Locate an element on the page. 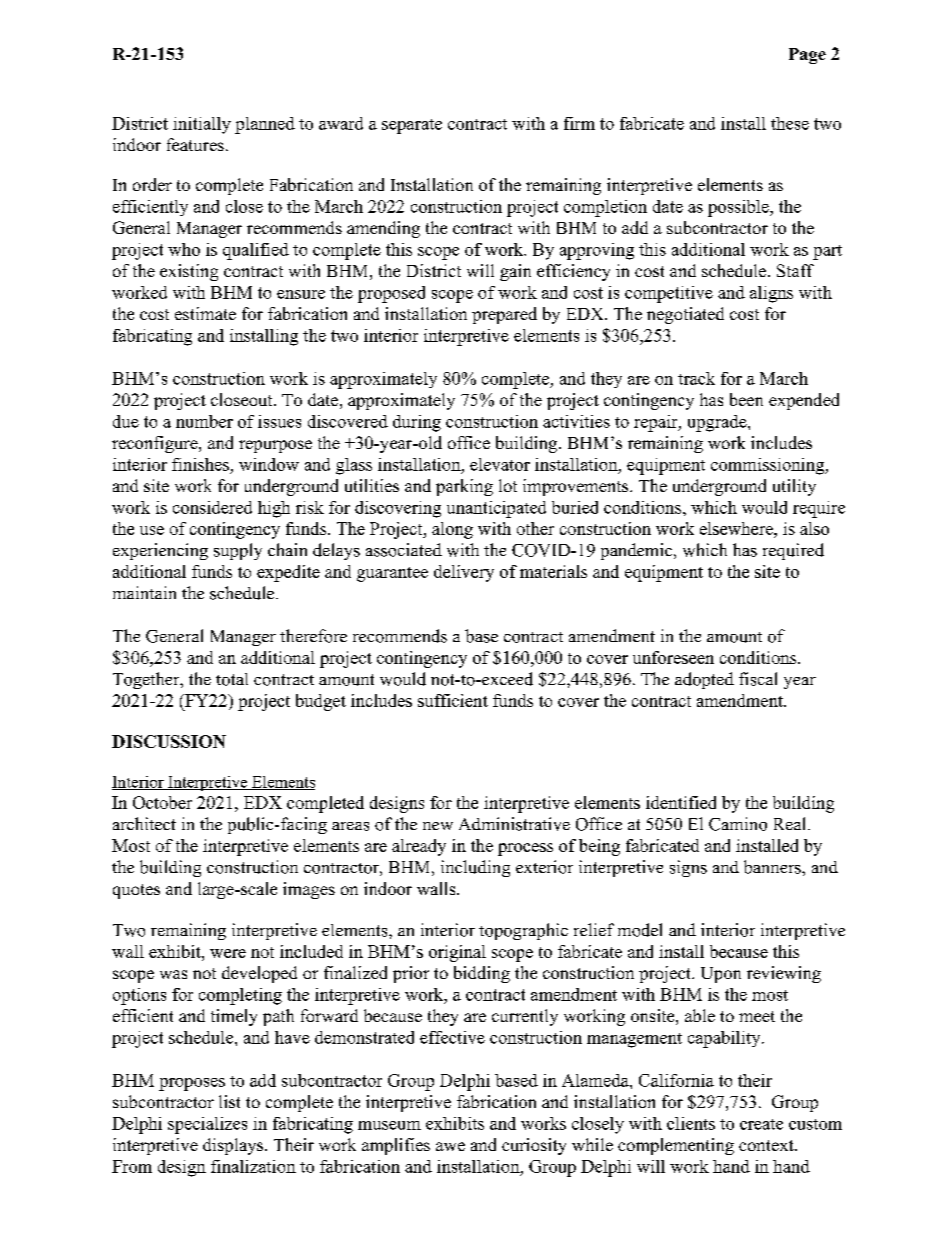 This page has height=1233, width=952. Administrative is located at coordinates (514, 824).
